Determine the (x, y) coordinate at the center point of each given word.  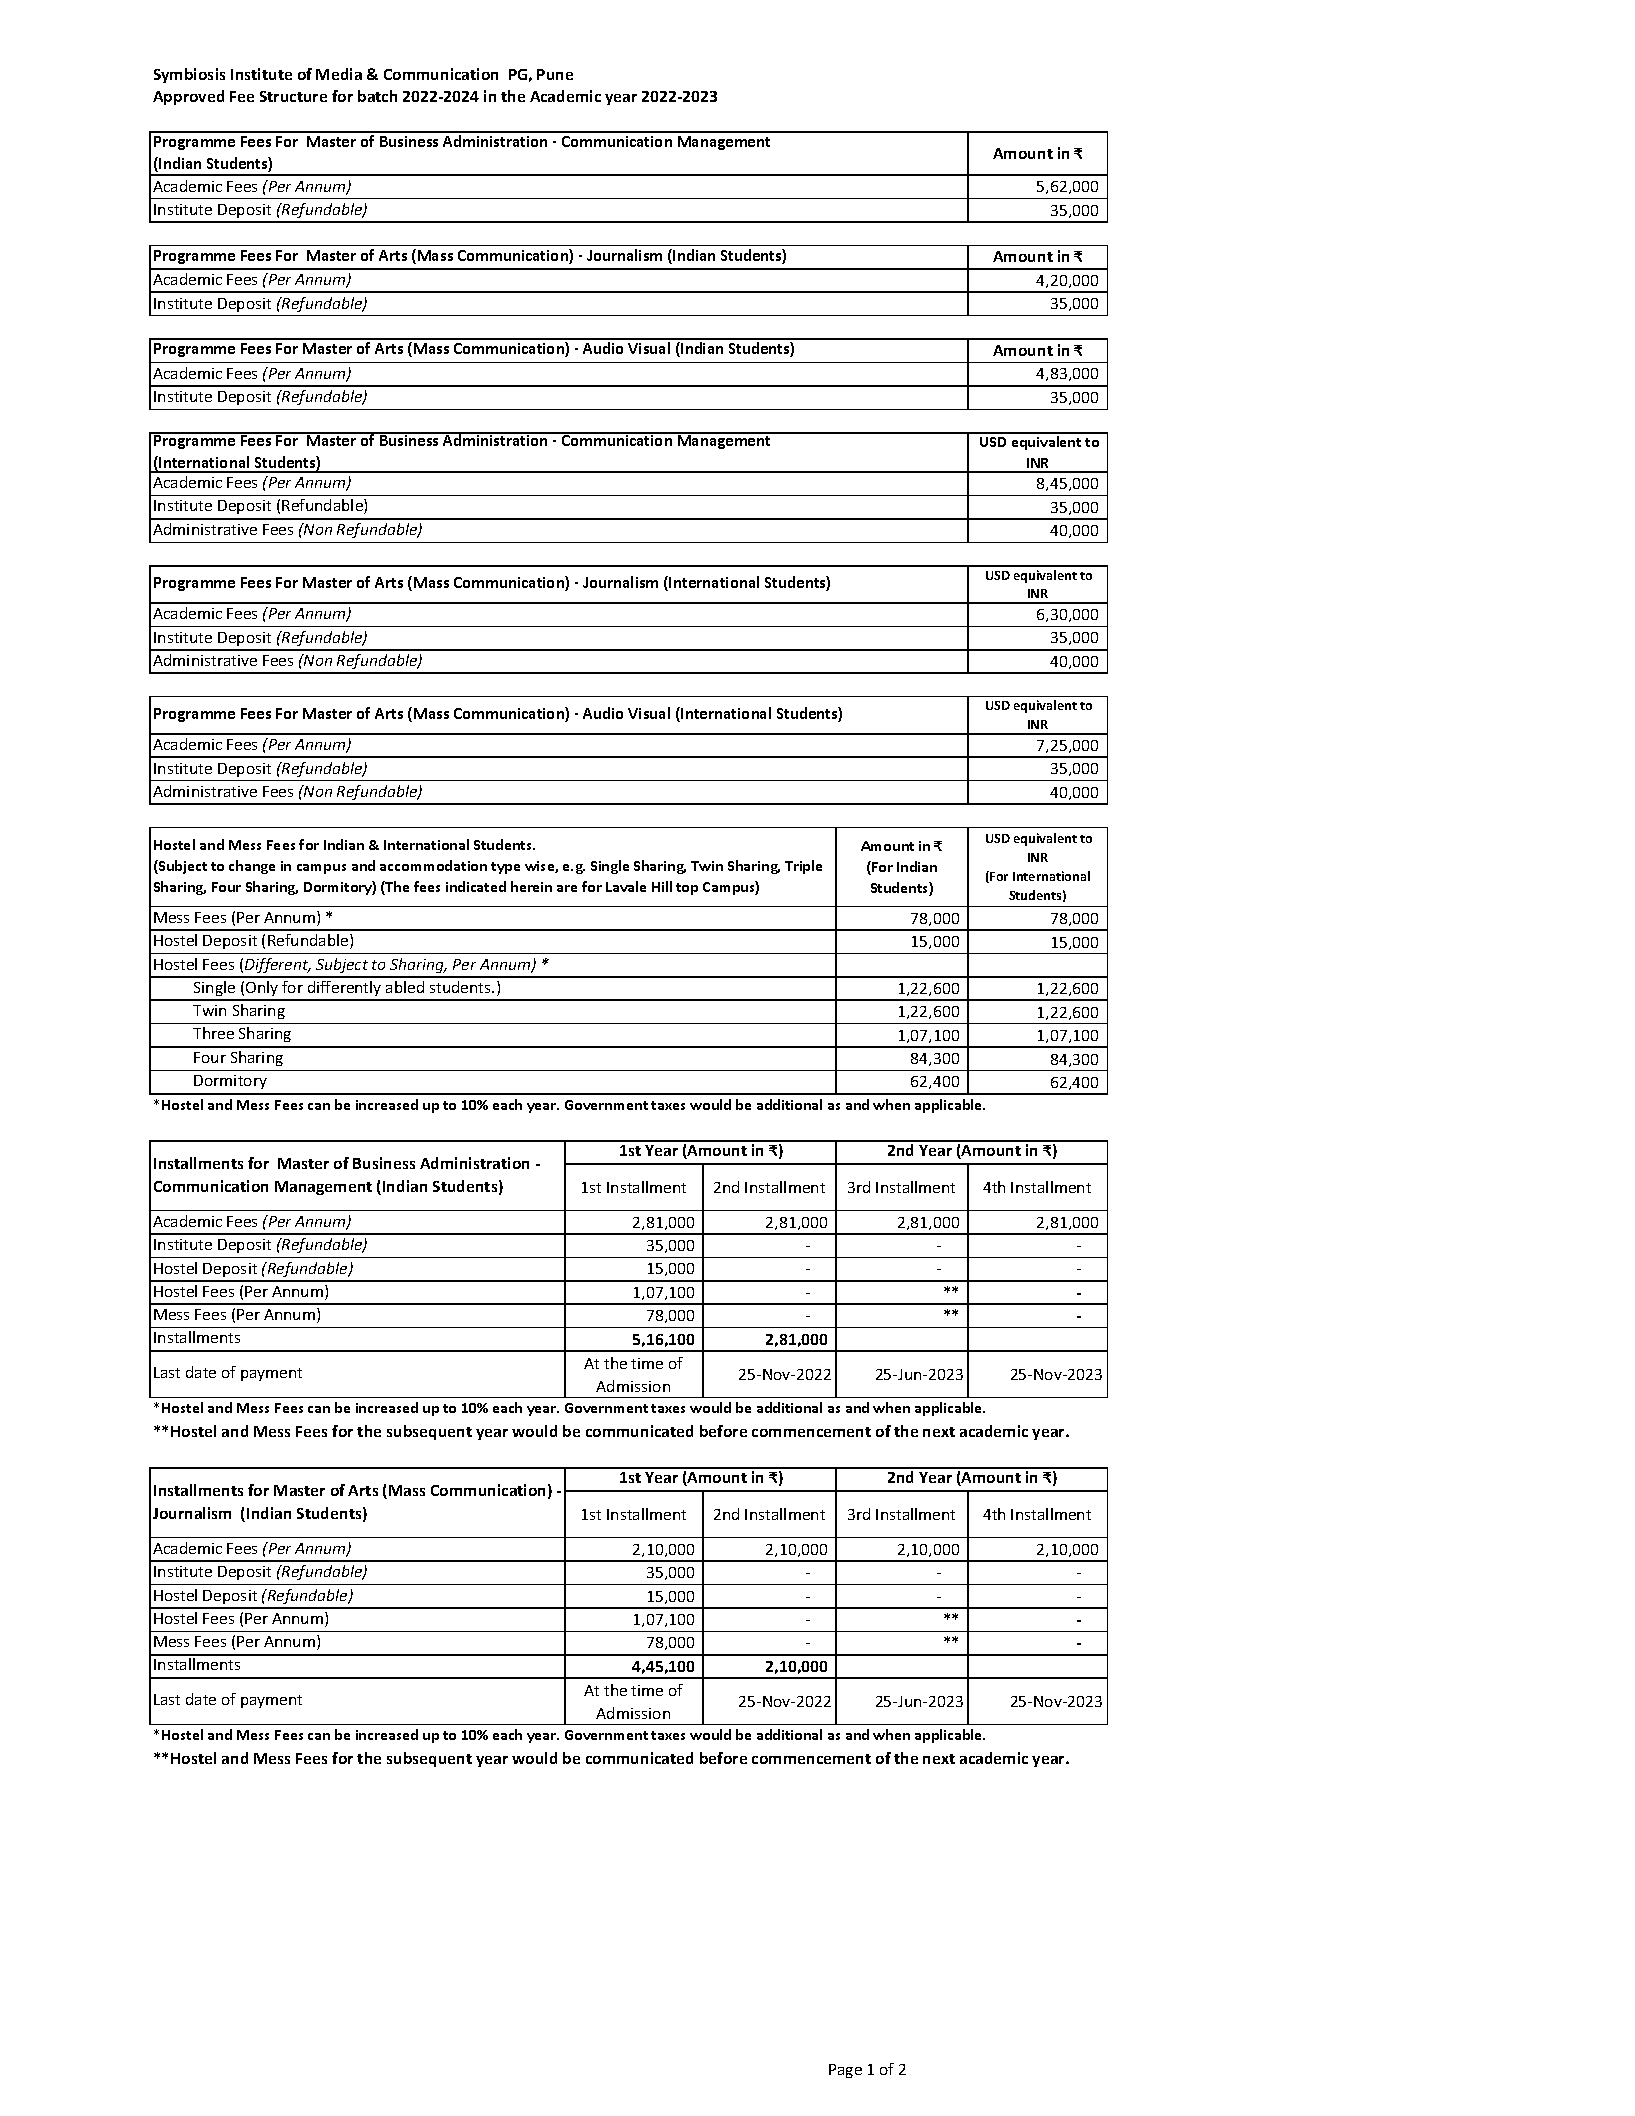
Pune (555, 74)
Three (213, 1033)
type (505, 868)
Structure (293, 96)
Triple (803, 867)
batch (377, 96)
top (687, 889)
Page (845, 2071)
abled (405, 987)
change (252, 867)
